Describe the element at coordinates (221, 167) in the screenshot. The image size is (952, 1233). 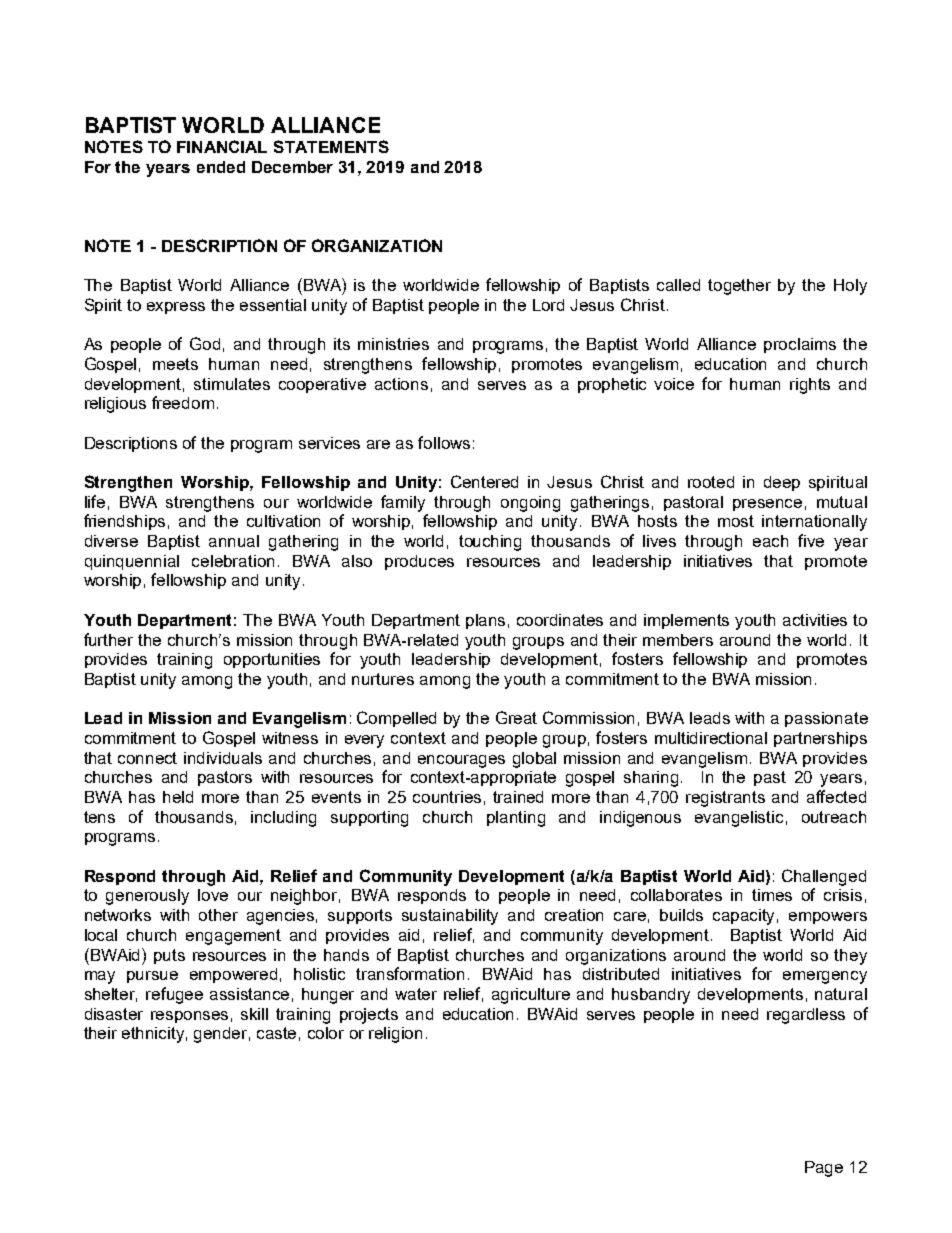
I see `ended` at that location.
